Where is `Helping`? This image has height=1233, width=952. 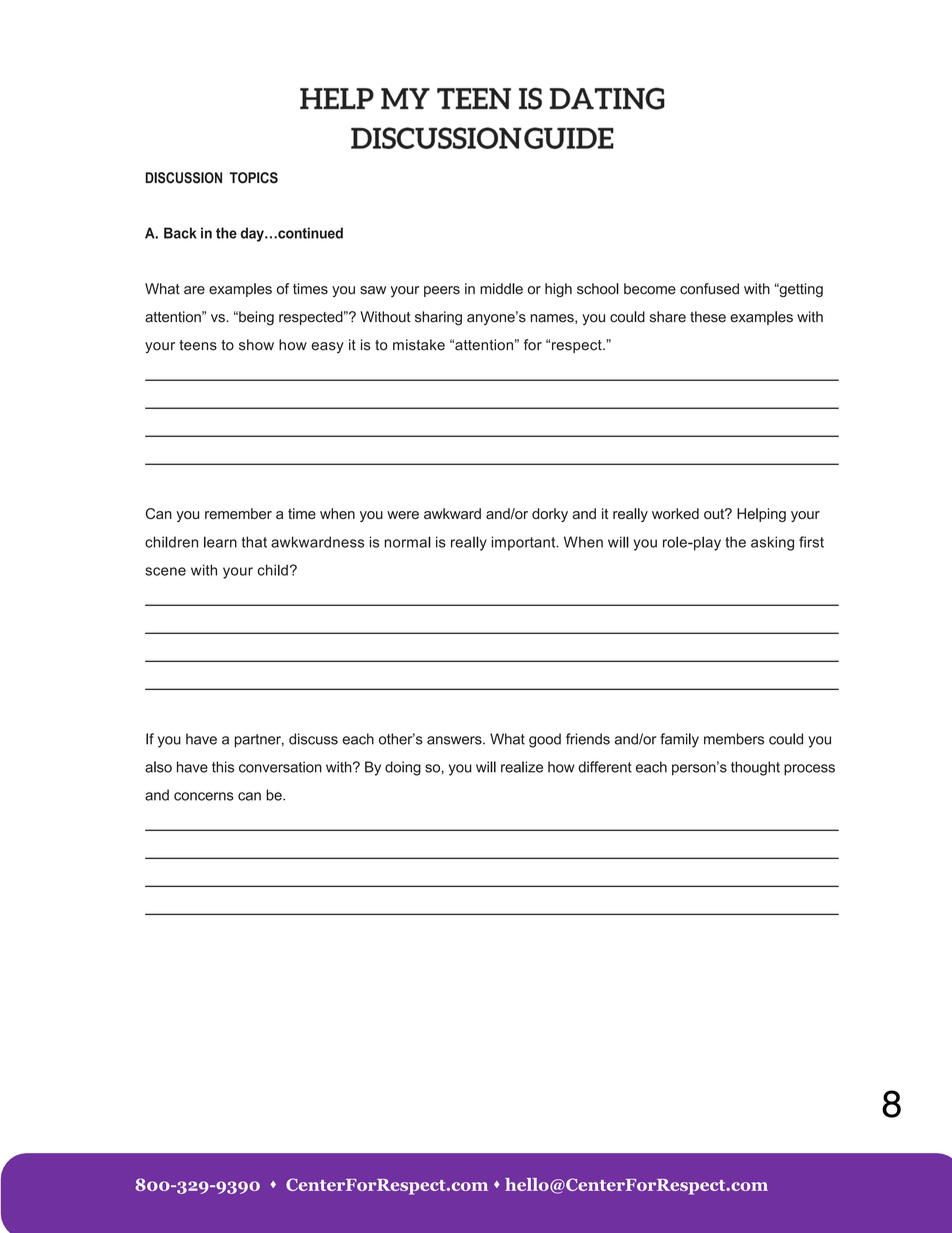
Helping is located at coordinates (761, 515).
